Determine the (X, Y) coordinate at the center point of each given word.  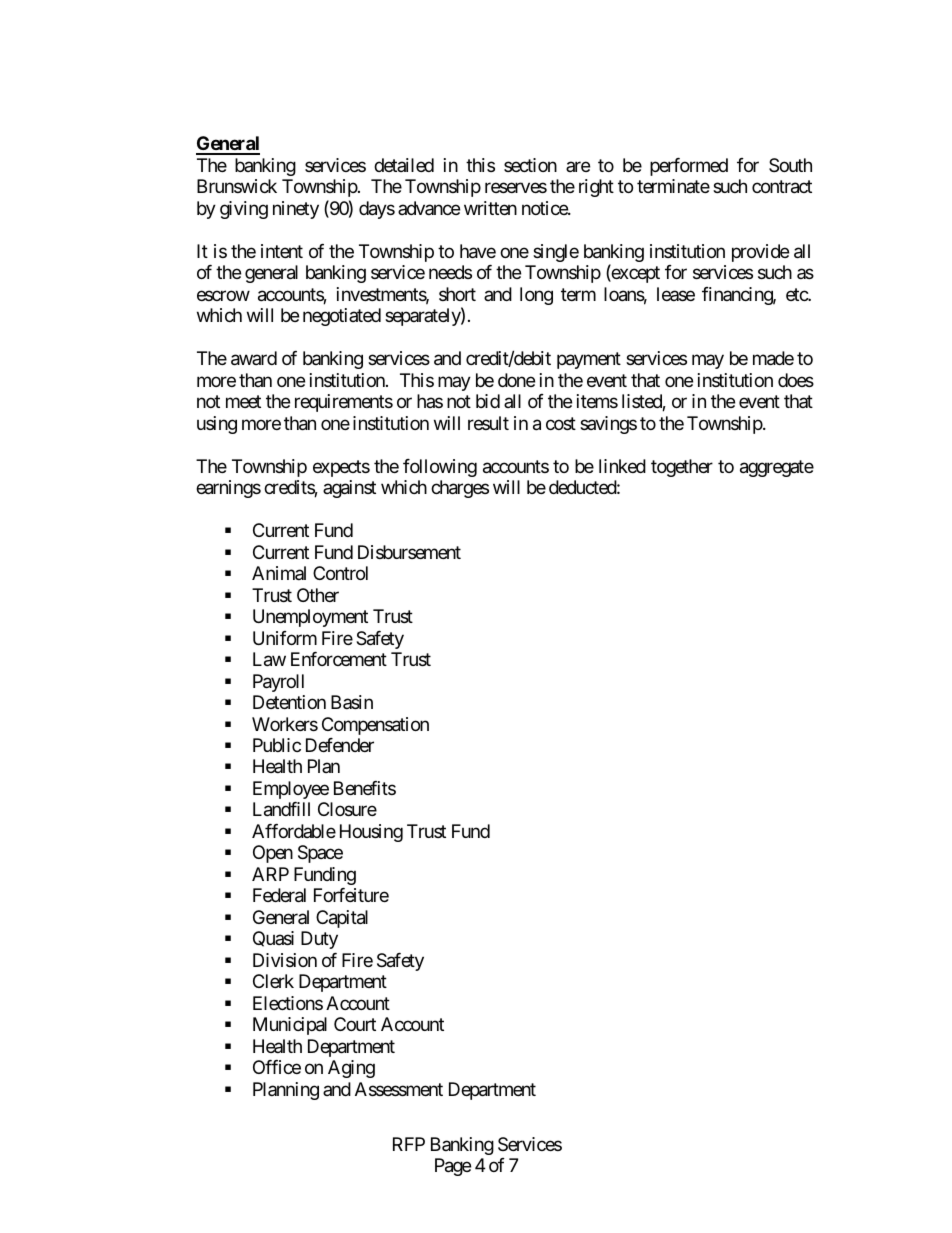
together (682, 468)
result (488, 423)
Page (453, 1167)
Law (269, 659)
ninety (296, 210)
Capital (342, 919)
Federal (279, 895)
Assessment (399, 1089)
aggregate (777, 468)
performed (689, 167)
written (490, 208)
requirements (344, 403)
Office (277, 1067)
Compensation (375, 726)
